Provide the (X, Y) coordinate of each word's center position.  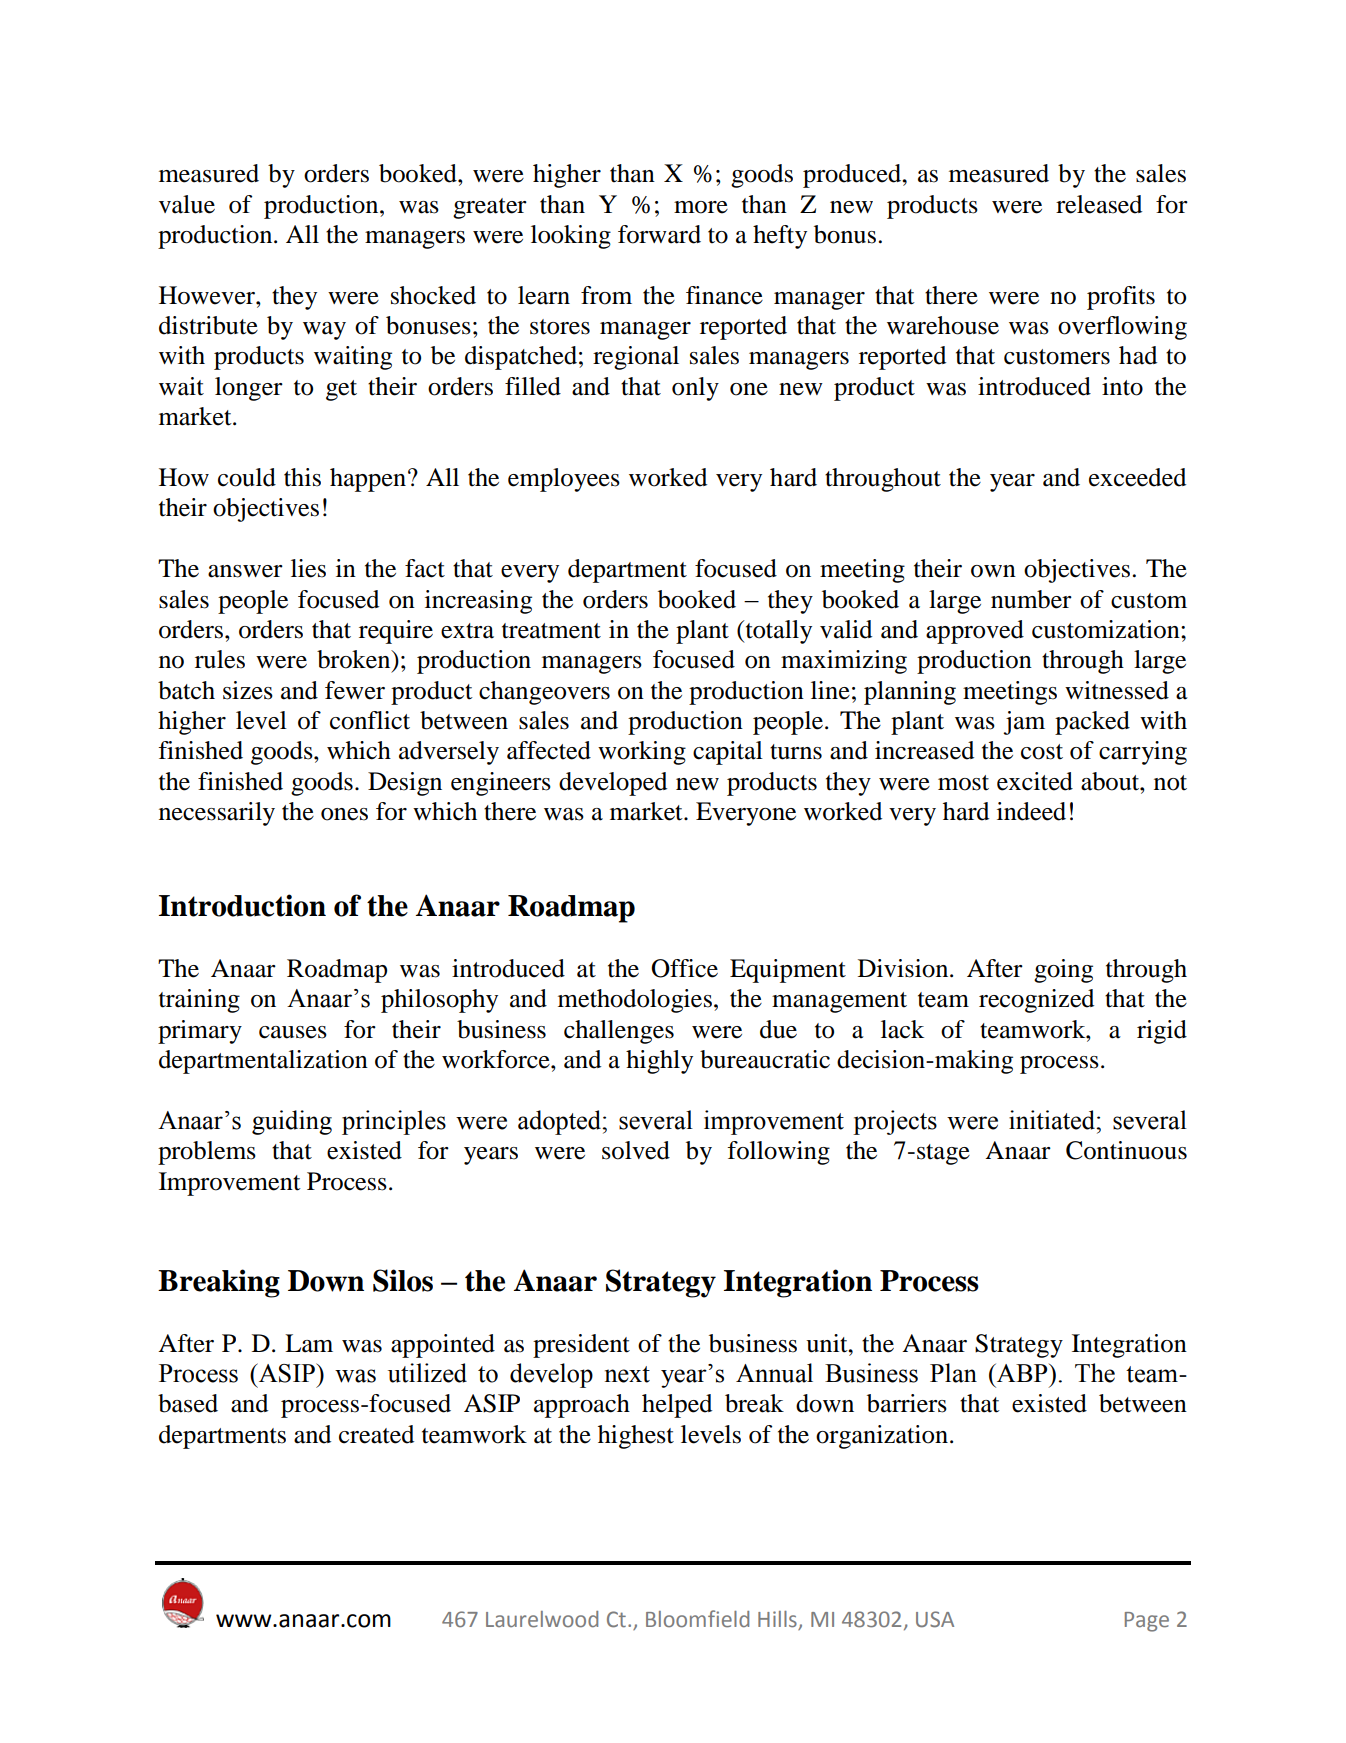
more (701, 207)
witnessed (1117, 690)
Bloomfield (697, 1619)
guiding (292, 1122)
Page (1147, 1622)
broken (355, 659)
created (376, 1434)
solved (636, 1150)
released (1099, 204)
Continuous (1126, 1150)
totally (777, 632)
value (187, 204)
